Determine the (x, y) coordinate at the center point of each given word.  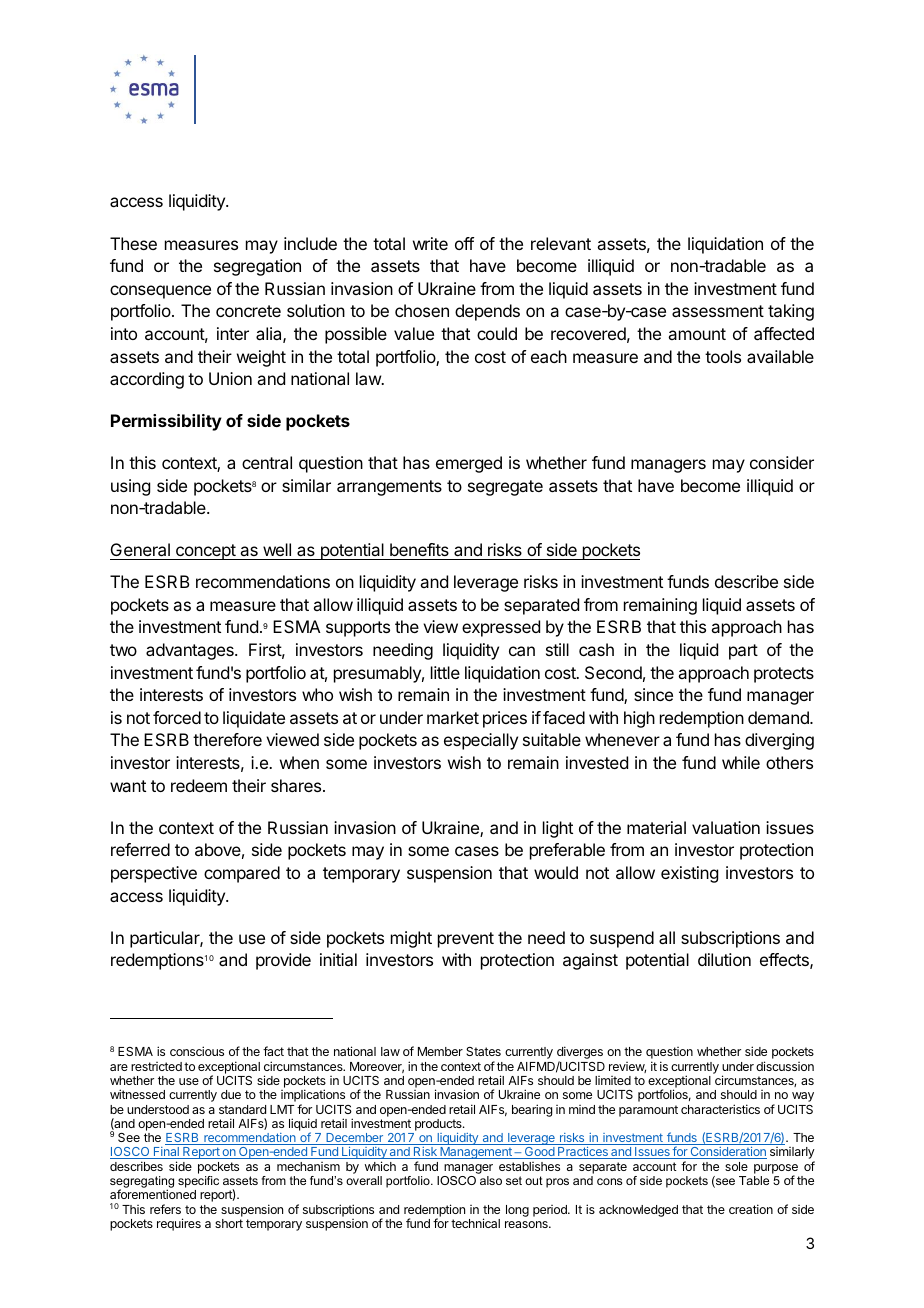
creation (751, 1209)
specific (198, 1182)
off (464, 243)
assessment (718, 311)
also (491, 1180)
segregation (257, 267)
